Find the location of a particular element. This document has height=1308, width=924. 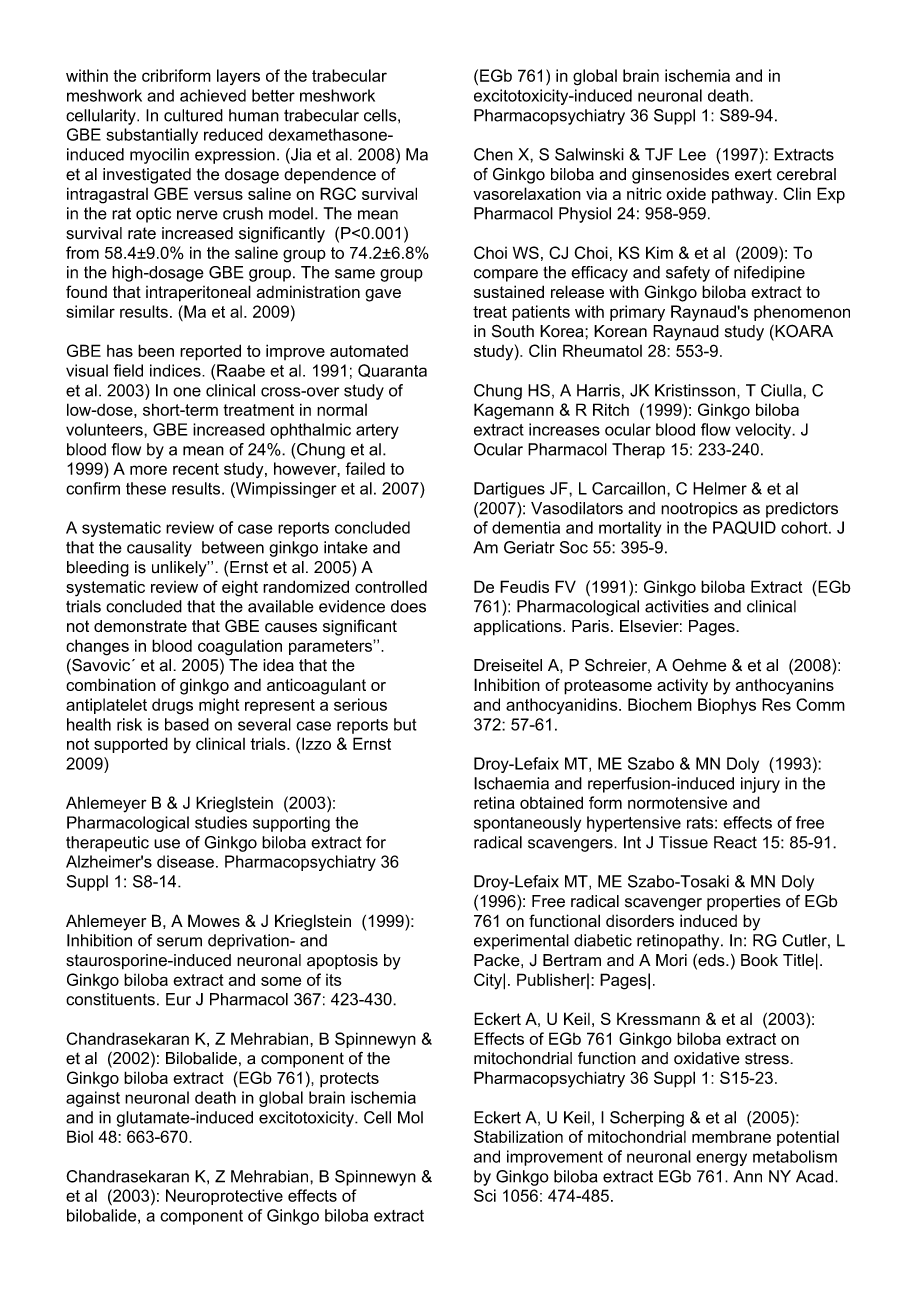

artery is located at coordinates (377, 431).
